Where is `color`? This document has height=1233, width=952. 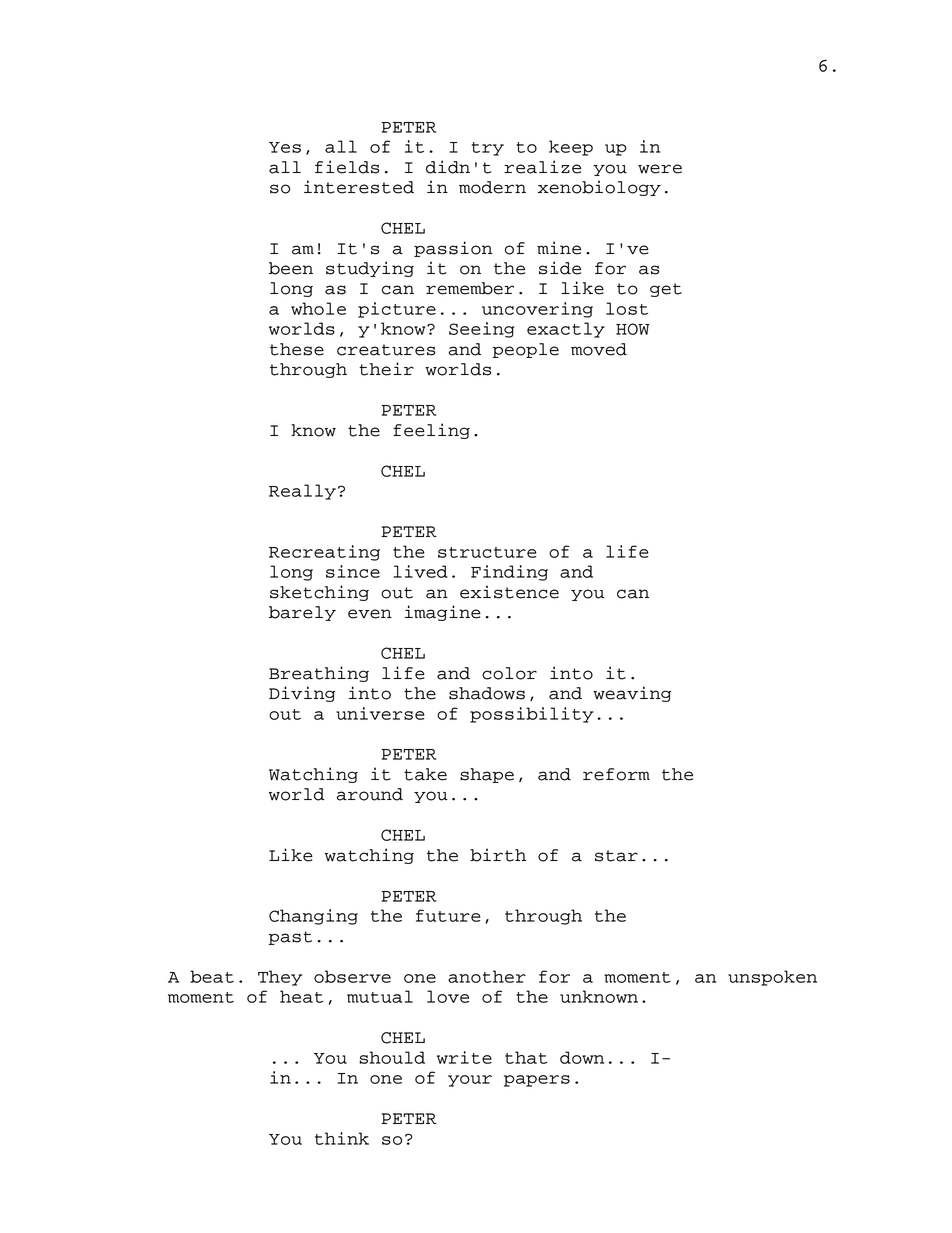 color is located at coordinates (509, 673).
